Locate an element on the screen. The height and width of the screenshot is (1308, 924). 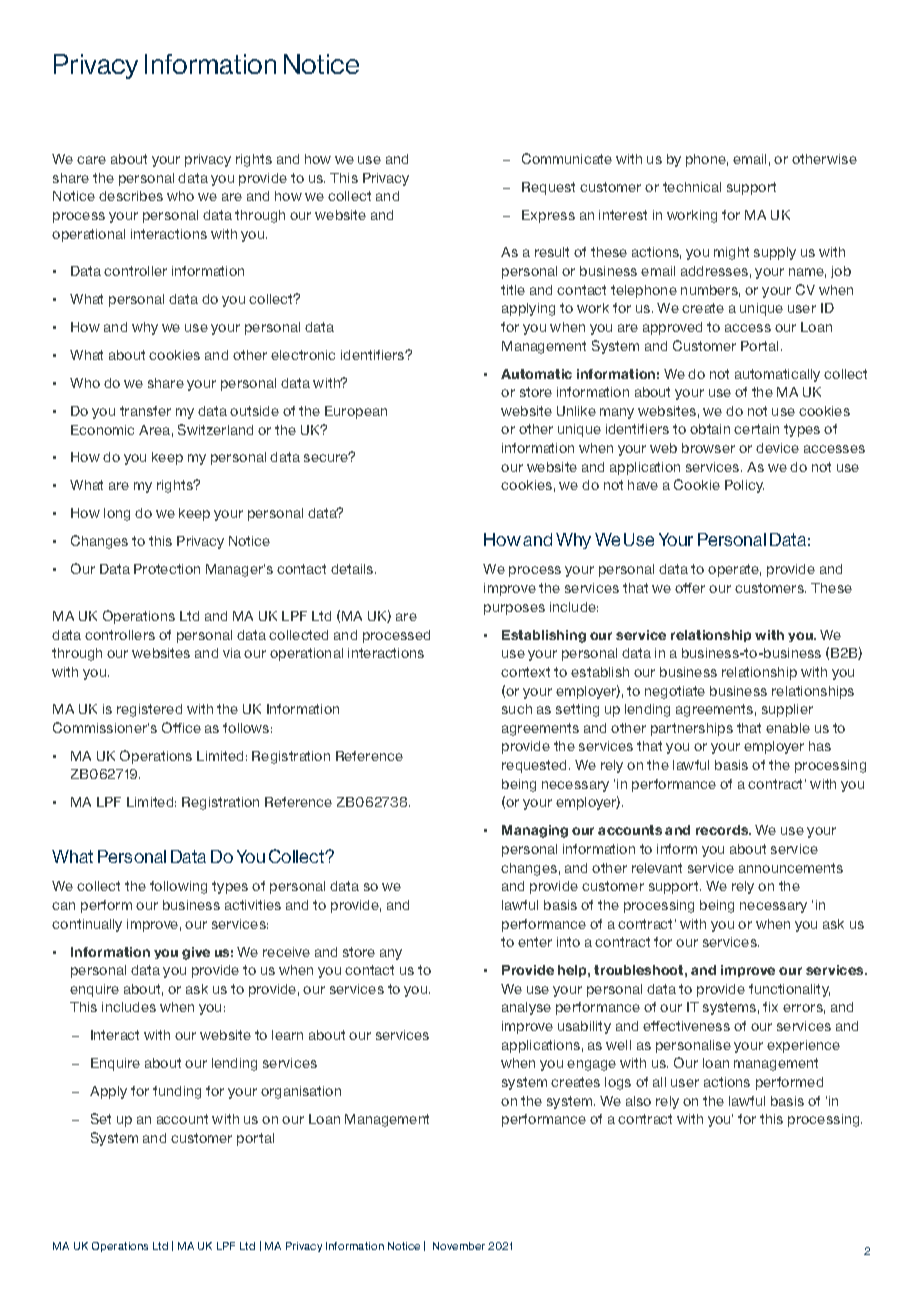
long is located at coordinates (117, 514).
